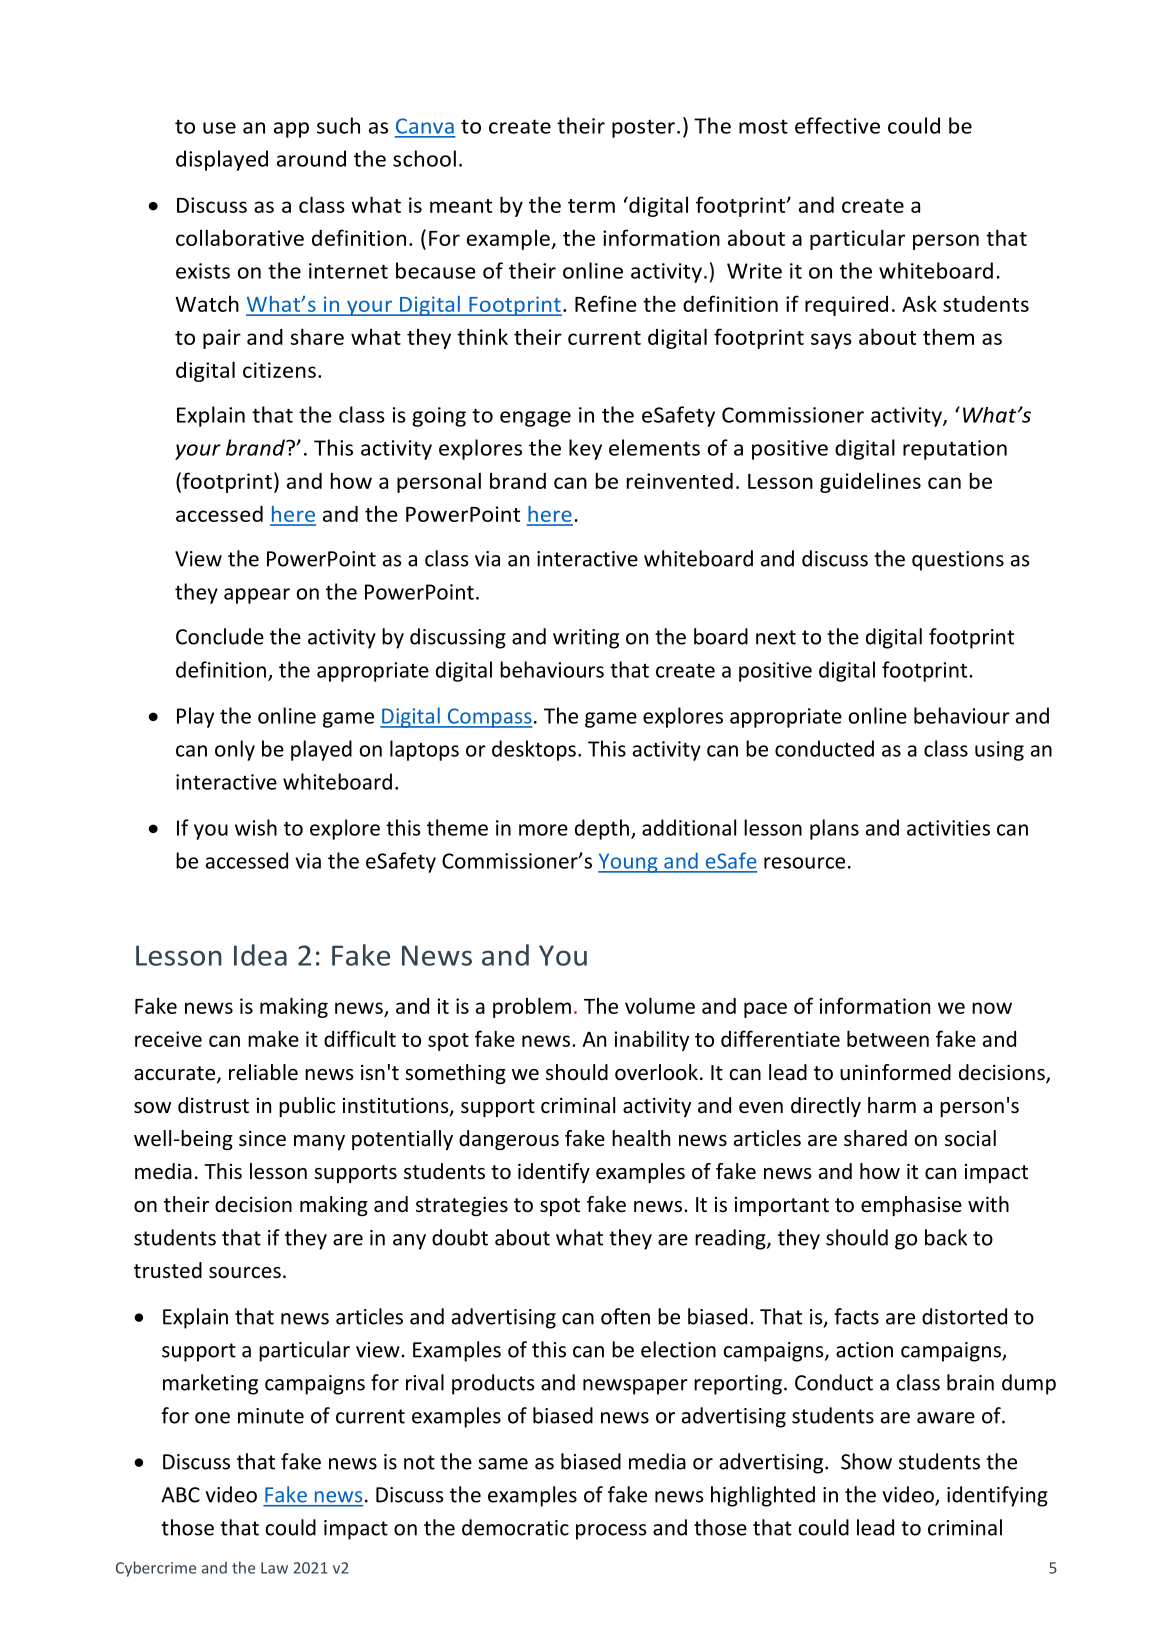  What do you see at coordinates (311, 158) in the image?
I see `around` at bounding box center [311, 158].
